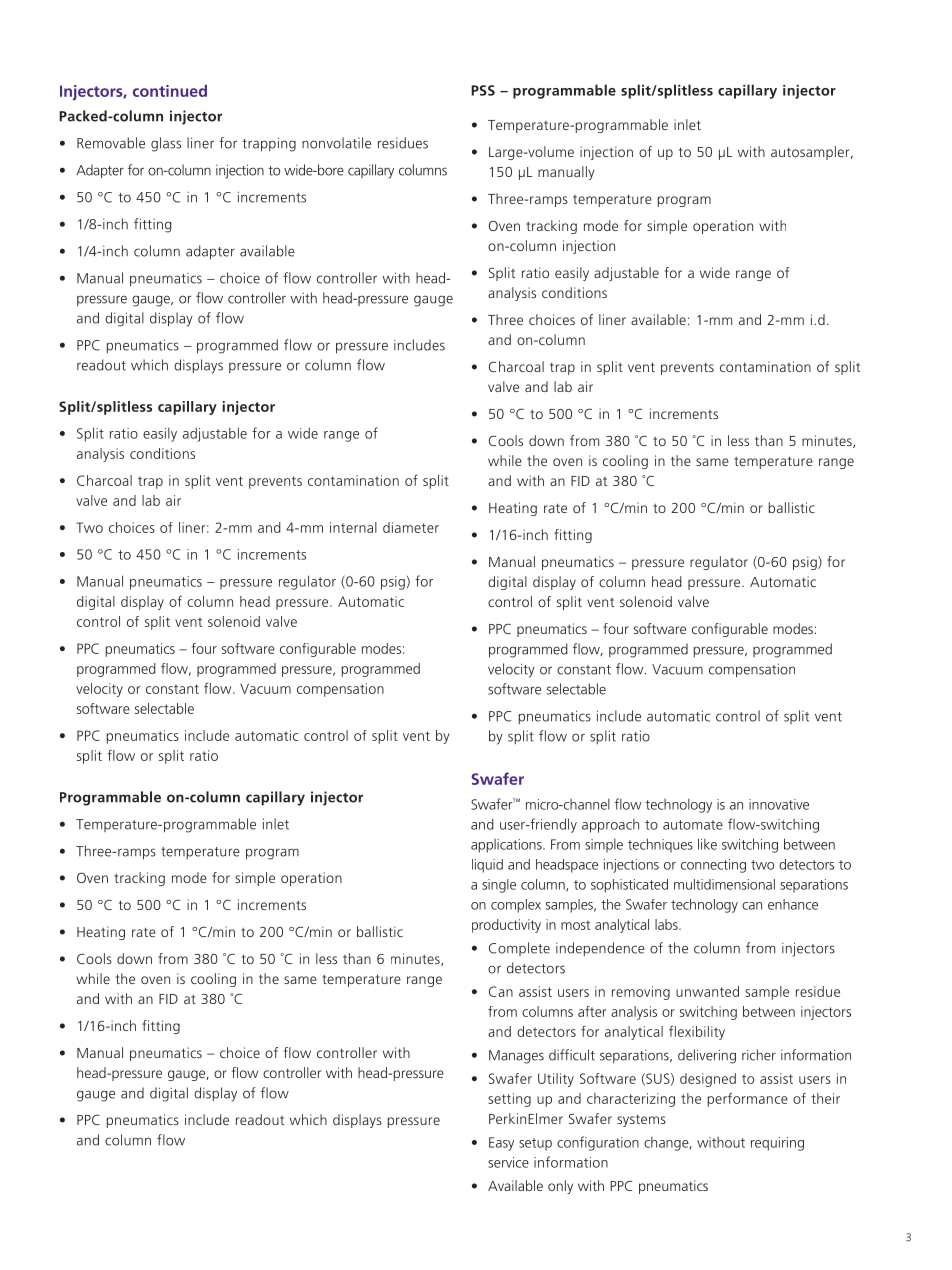  What do you see at coordinates (166, 144) in the document?
I see `glass` at bounding box center [166, 144].
